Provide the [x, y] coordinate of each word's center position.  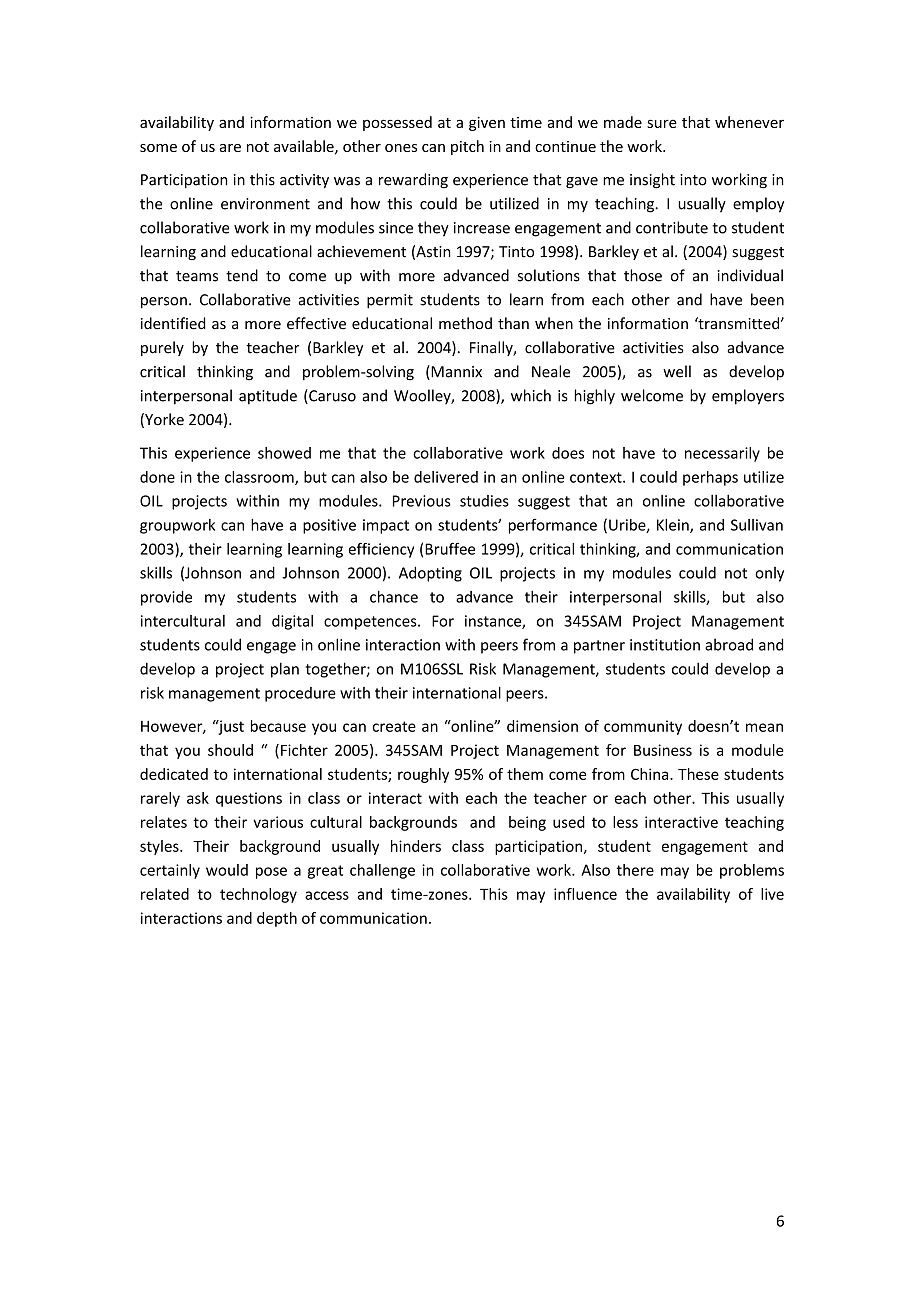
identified [173, 323]
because [278, 726]
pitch [467, 147]
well [677, 371]
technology [258, 895]
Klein [674, 526]
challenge [382, 871]
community [643, 727]
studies [484, 501]
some [158, 148]
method [465, 323]
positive [329, 526]
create [394, 726]
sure [662, 123]
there [635, 870]
